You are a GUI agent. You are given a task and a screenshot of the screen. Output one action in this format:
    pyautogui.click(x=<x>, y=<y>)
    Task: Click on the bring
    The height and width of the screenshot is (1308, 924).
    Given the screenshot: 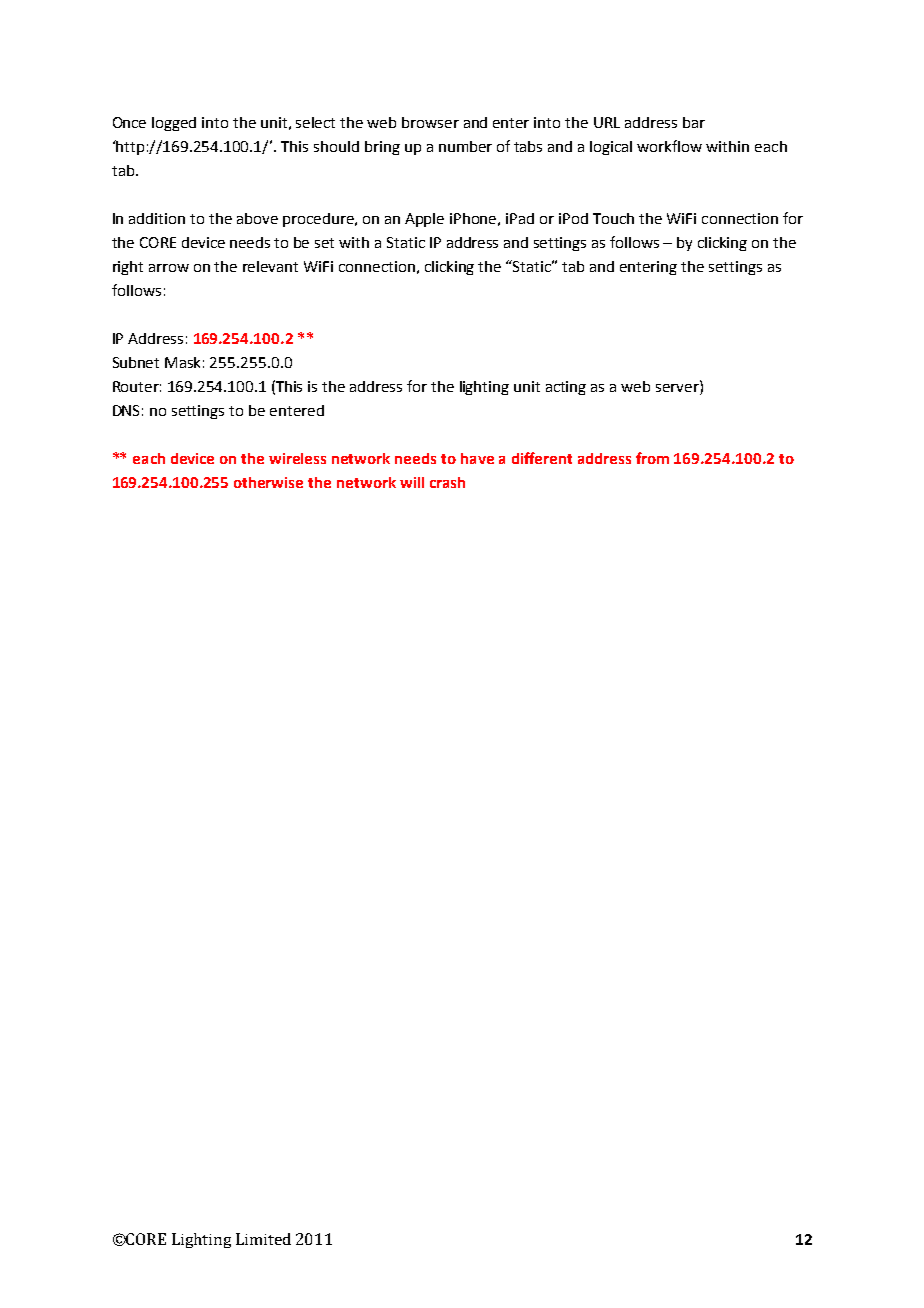 What is the action you would take?
    pyautogui.click(x=382, y=148)
